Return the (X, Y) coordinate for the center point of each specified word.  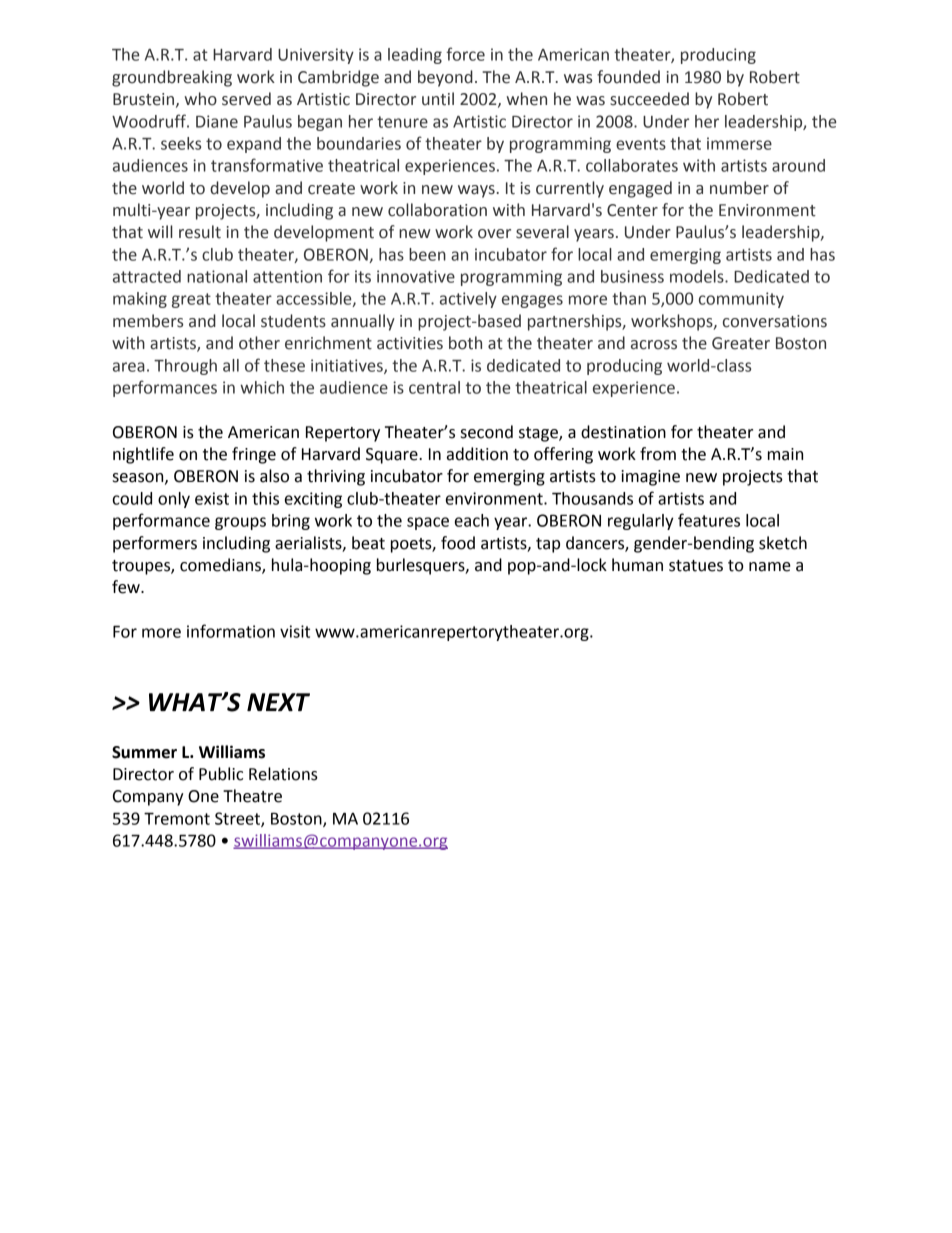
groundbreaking (172, 78)
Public (221, 774)
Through (185, 367)
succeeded (649, 99)
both (465, 343)
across (654, 345)
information (231, 631)
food (458, 543)
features (709, 520)
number (739, 188)
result (200, 232)
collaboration (437, 210)
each (472, 520)
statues (696, 566)
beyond (445, 78)
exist (212, 498)
